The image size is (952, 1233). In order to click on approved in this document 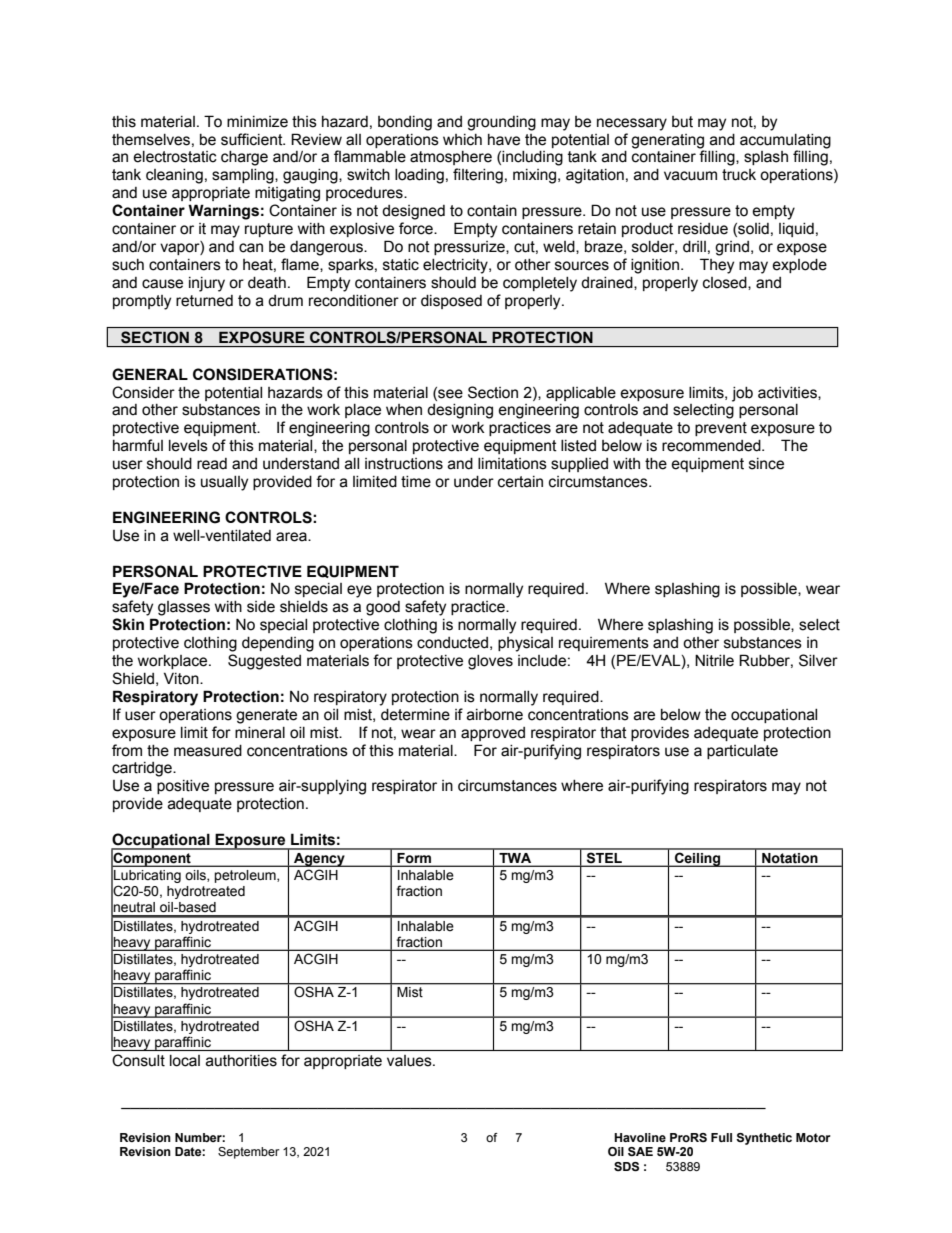, I will do `click(493, 734)`.
